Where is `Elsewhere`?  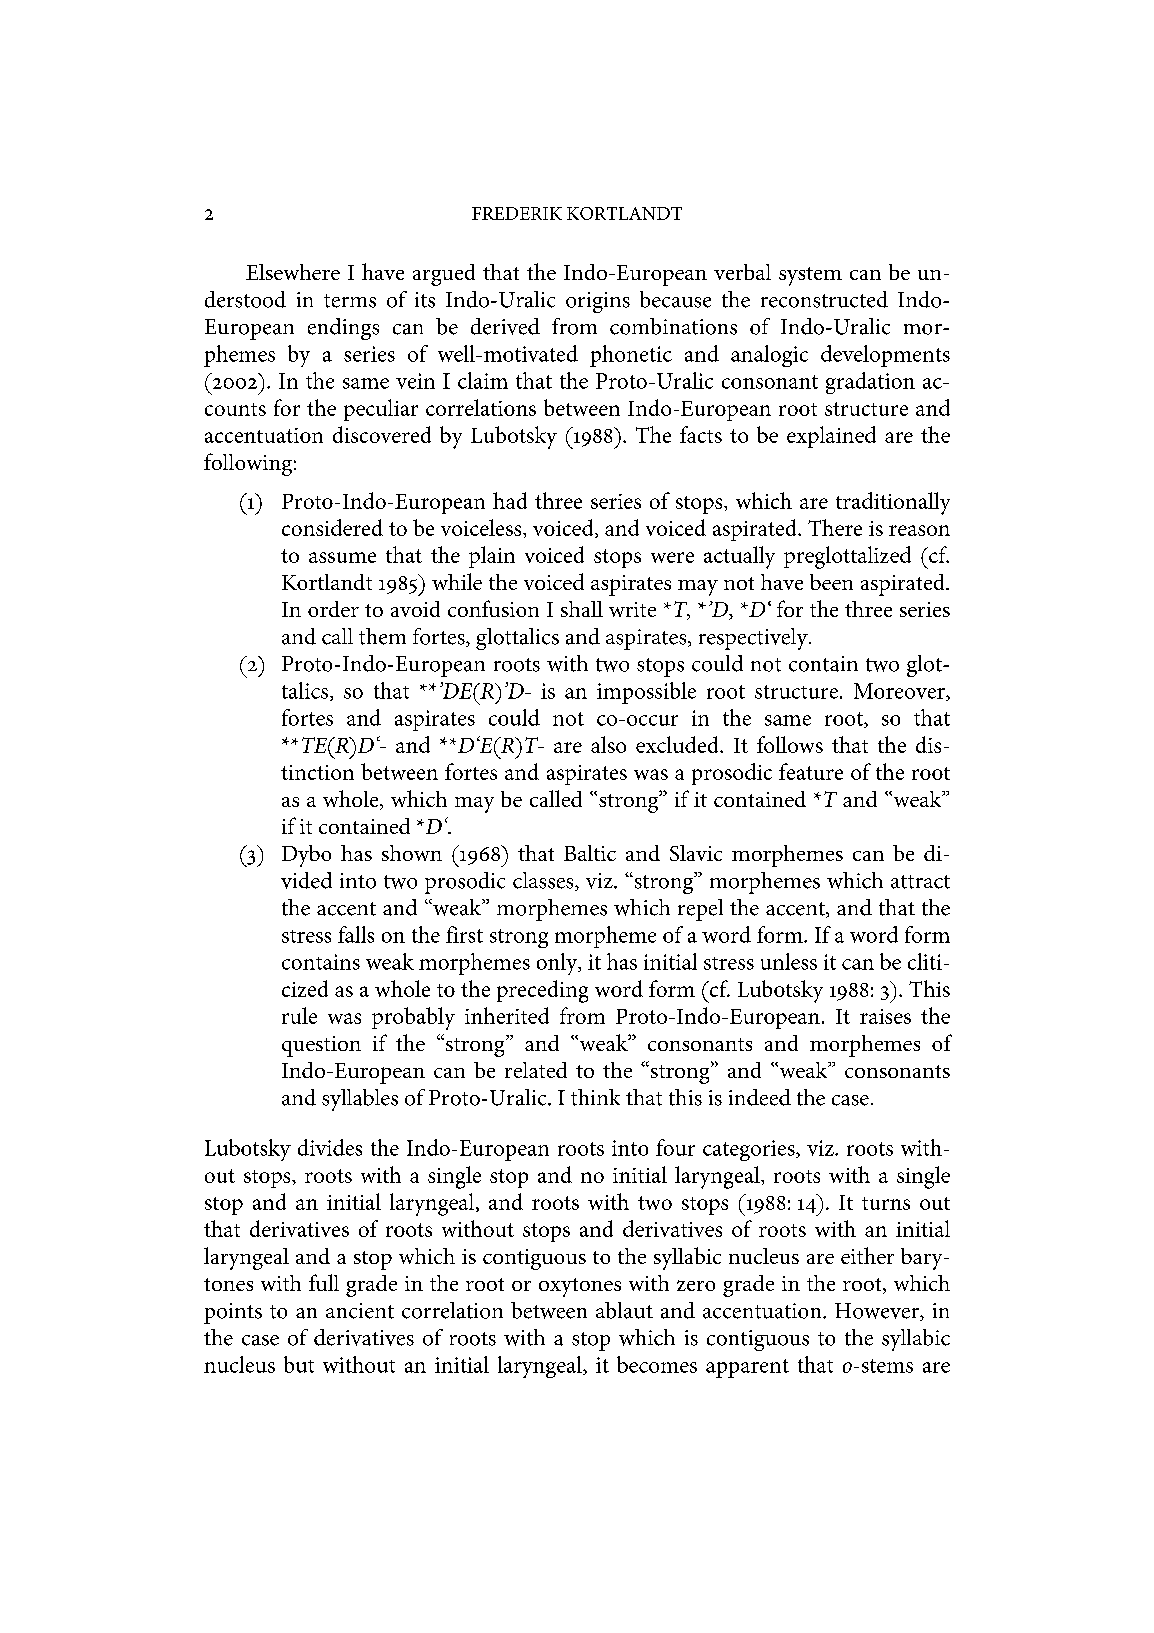 Elsewhere is located at coordinates (293, 272).
